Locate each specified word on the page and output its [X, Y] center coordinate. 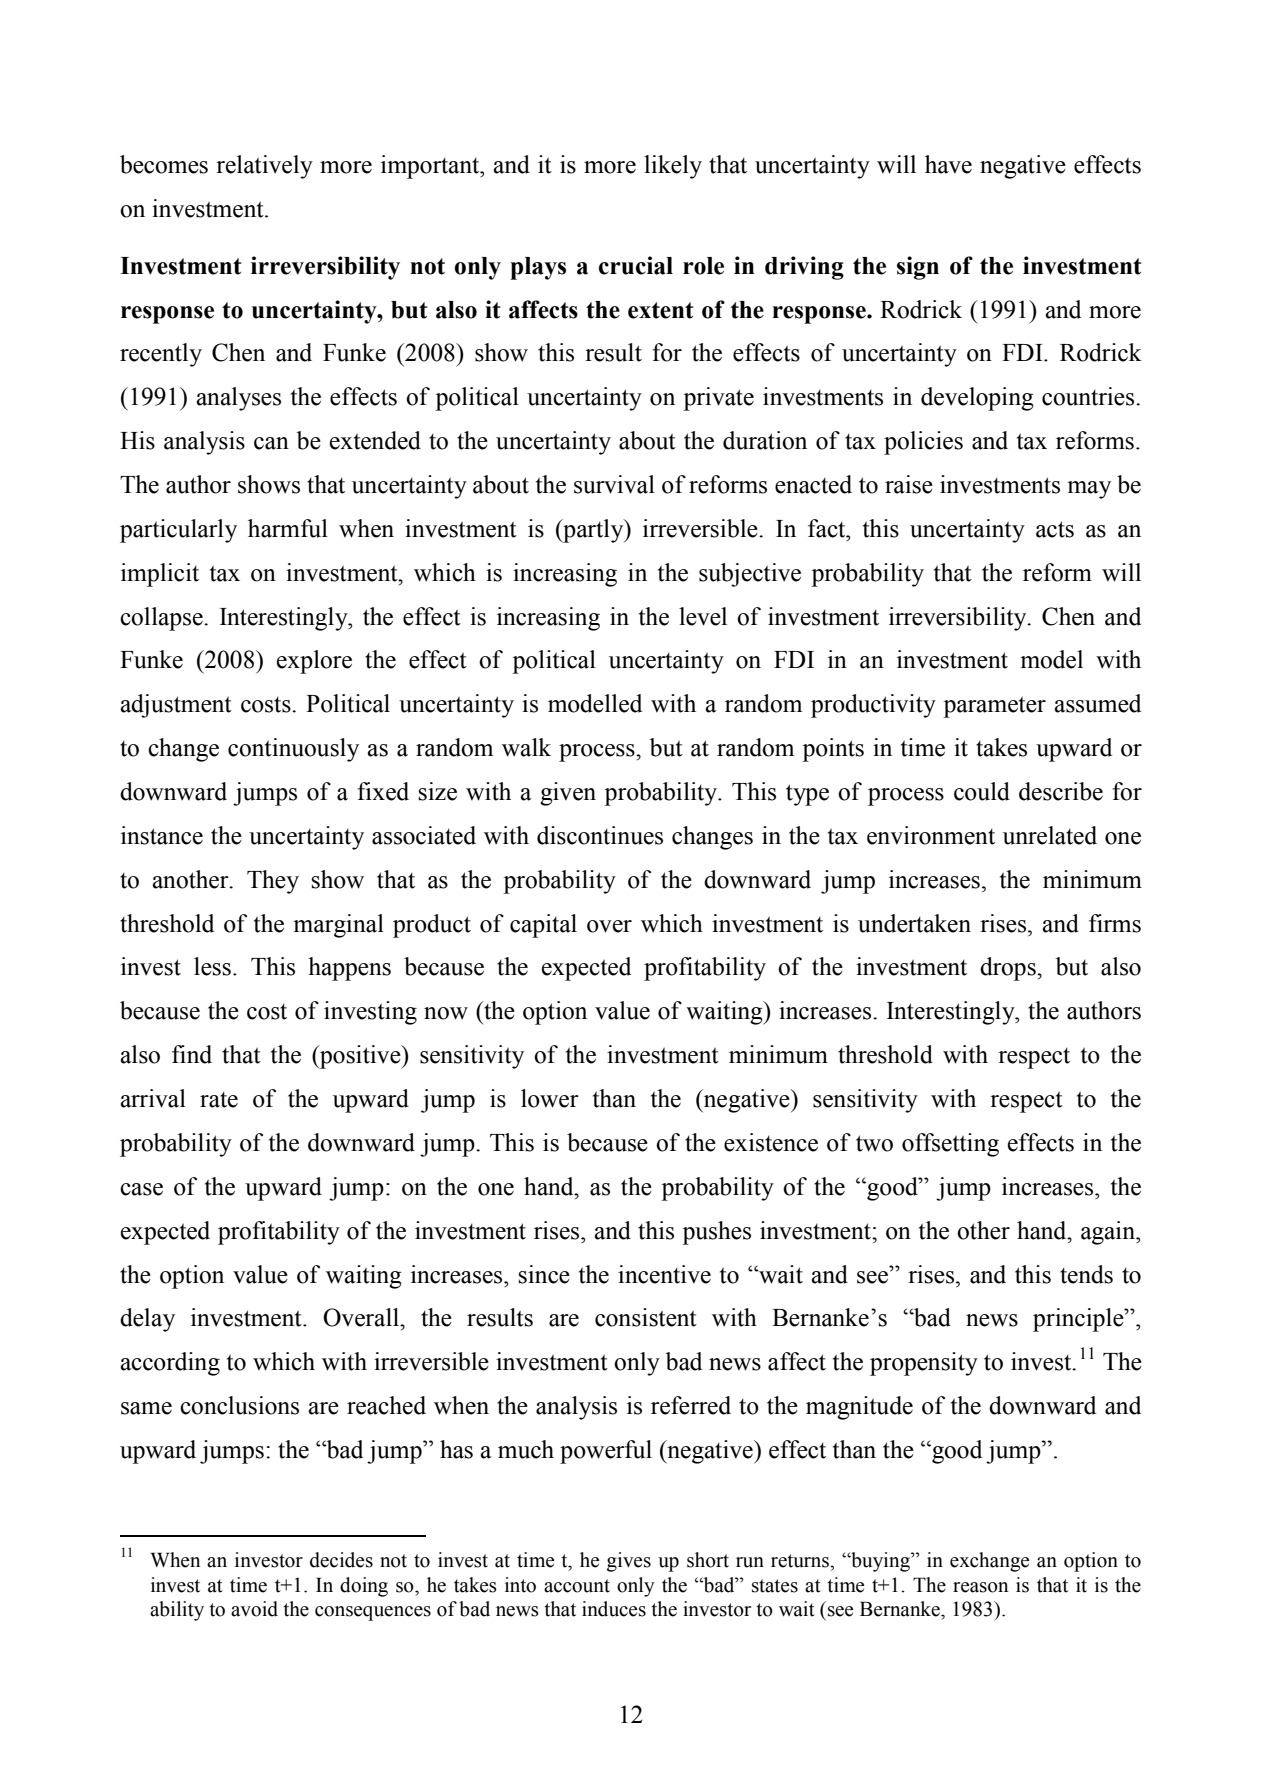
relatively [264, 167]
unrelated [1050, 835]
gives [629, 1562]
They [273, 882]
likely [673, 167]
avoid [254, 1609]
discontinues [600, 835]
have [948, 164]
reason [980, 1587]
